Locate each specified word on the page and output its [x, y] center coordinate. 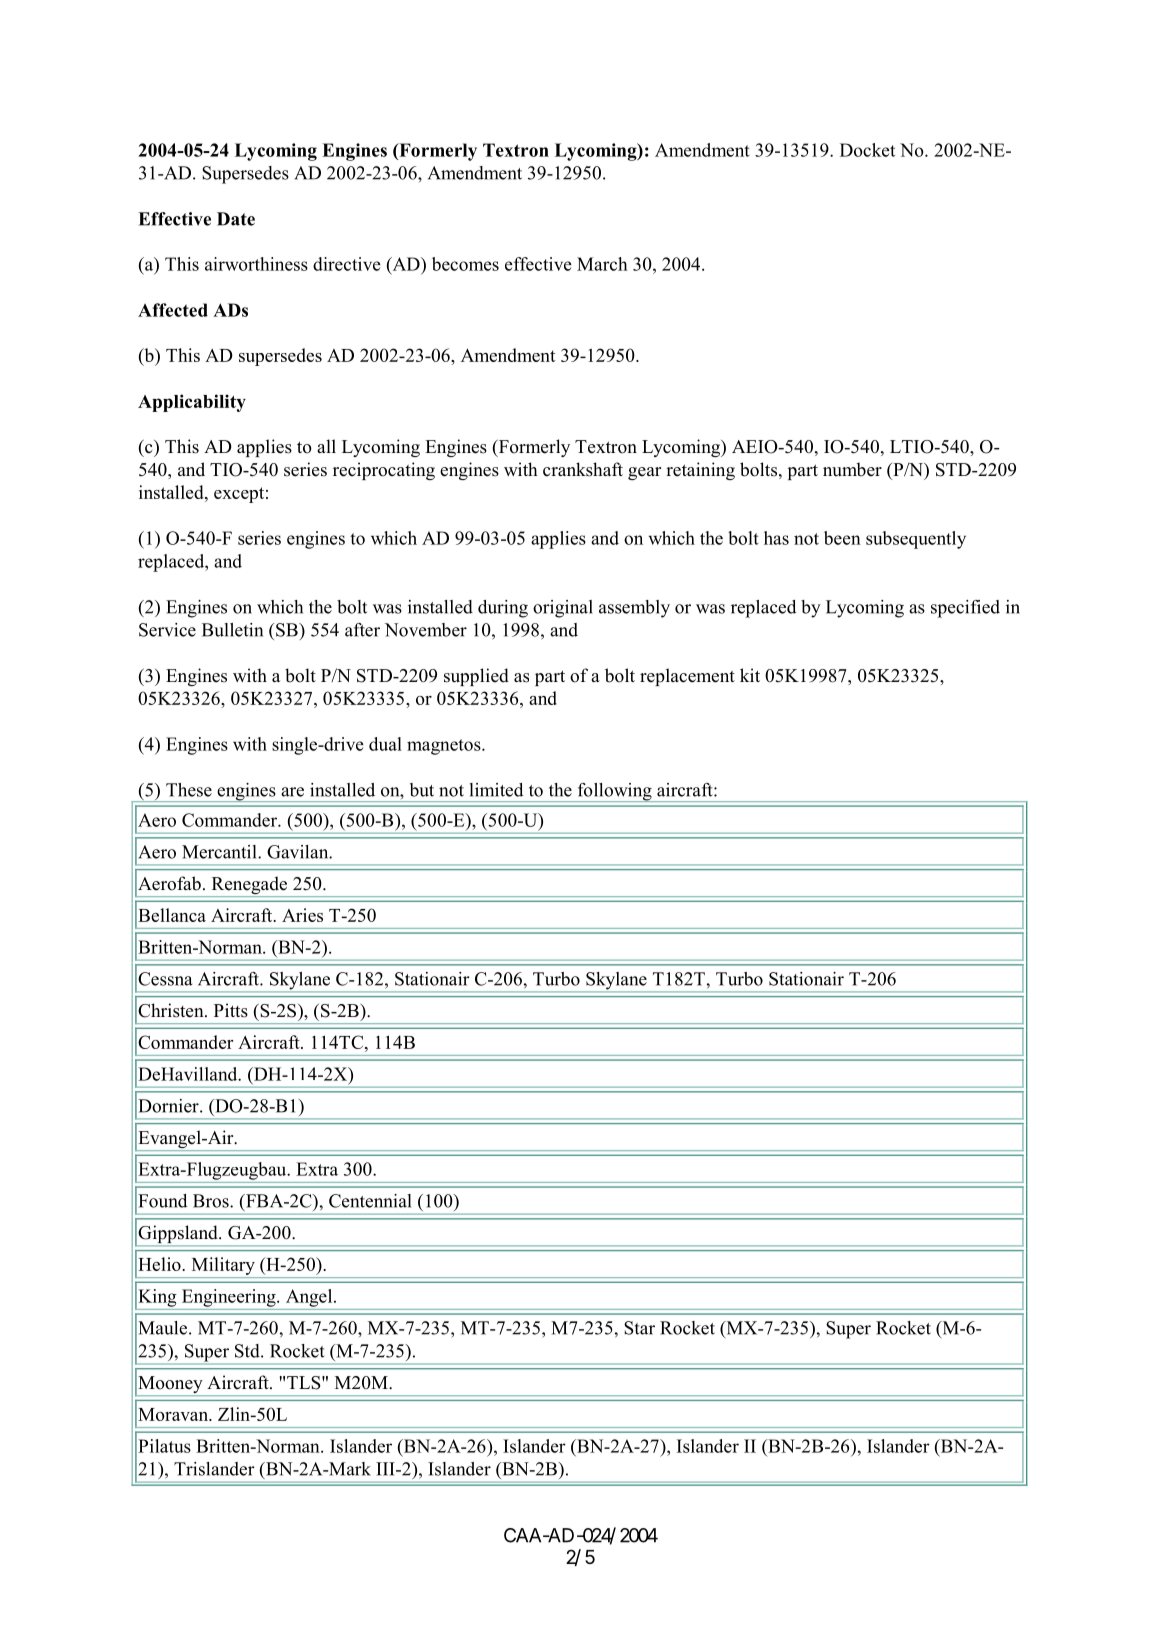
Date [236, 219]
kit [750, 675]
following [614, 792]
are [292, 792]
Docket [867, 150]
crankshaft [583, 469]
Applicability [192, 403]
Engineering [230, 1298]
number [852, 469]
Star [639, 1328]
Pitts [231, 1010]
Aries [302, 915]
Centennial [370, 1201]
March [602, 264]
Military [223, 1267]
